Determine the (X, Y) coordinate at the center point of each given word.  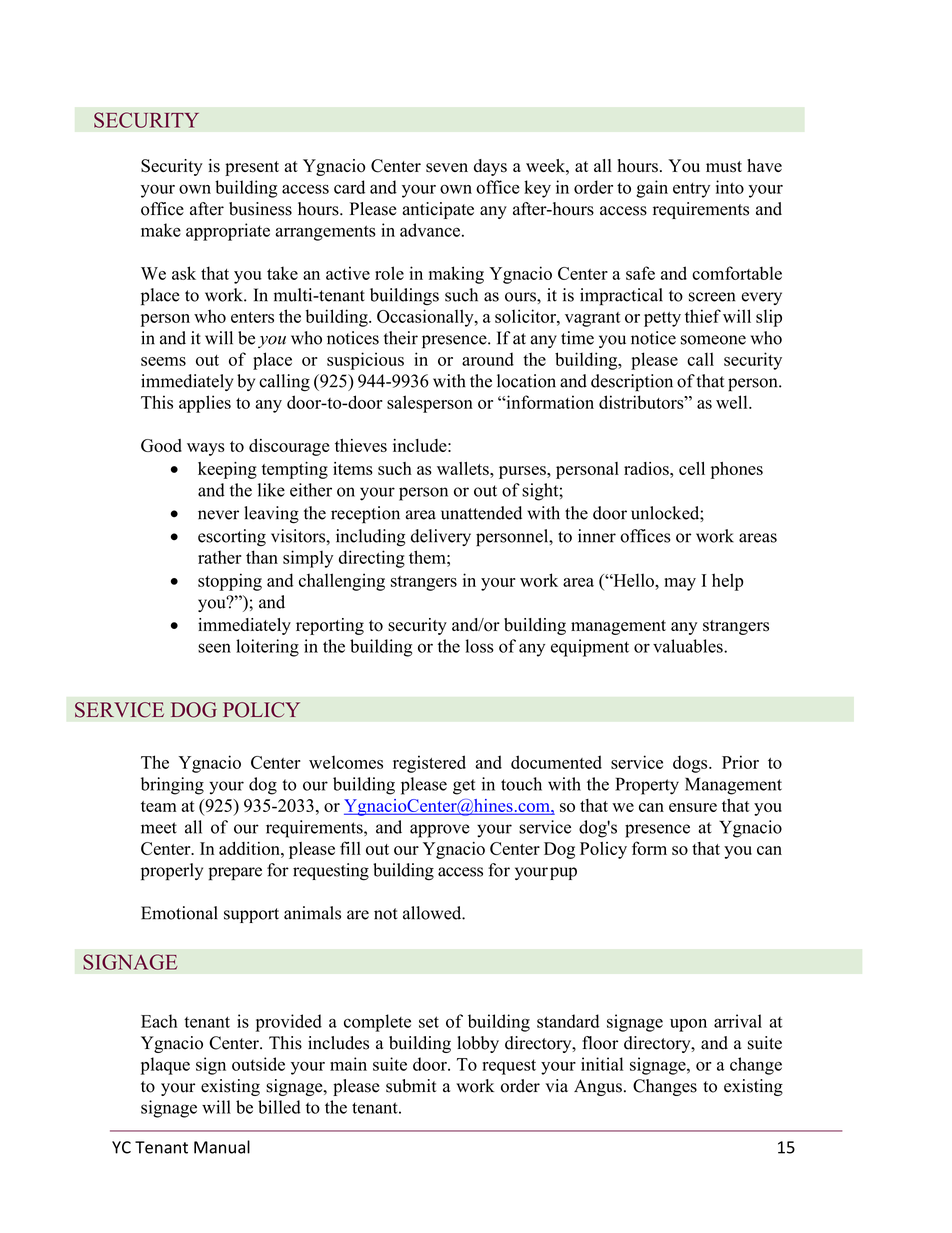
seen (214, 648)
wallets (464, 468)
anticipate (438, 210)
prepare (235, 874)
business (260, 209)
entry (691, 190)
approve (440, 831)
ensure (693, 807)
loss (479, 646)
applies (205, 404)
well (733, 402)
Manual (222, 1147)
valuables (689, 646)
